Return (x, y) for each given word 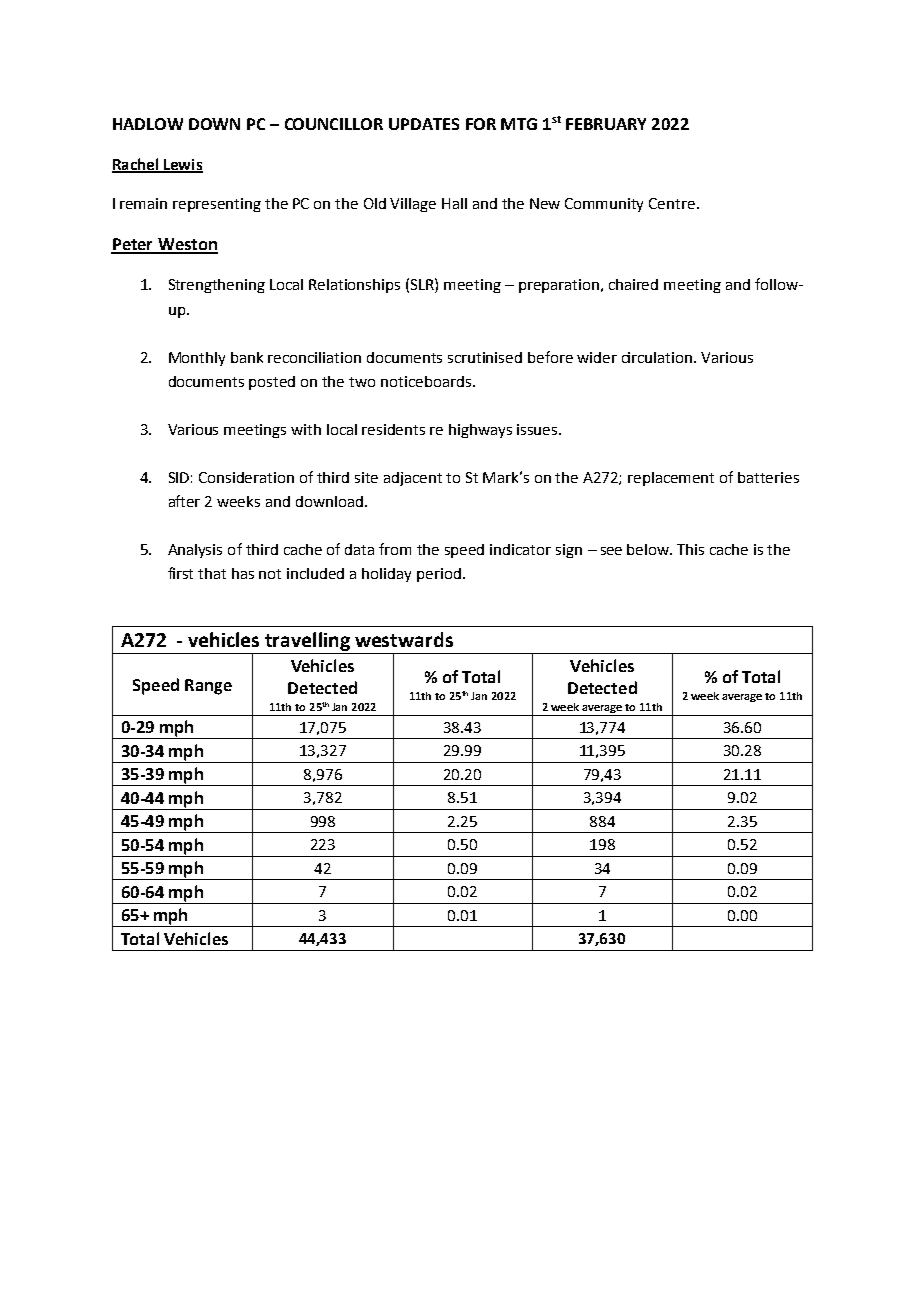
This (690, 549)
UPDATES (424, 124)
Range (208, 687)
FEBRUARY (606, 124)
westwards (404, 639)
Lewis (182, 166)
